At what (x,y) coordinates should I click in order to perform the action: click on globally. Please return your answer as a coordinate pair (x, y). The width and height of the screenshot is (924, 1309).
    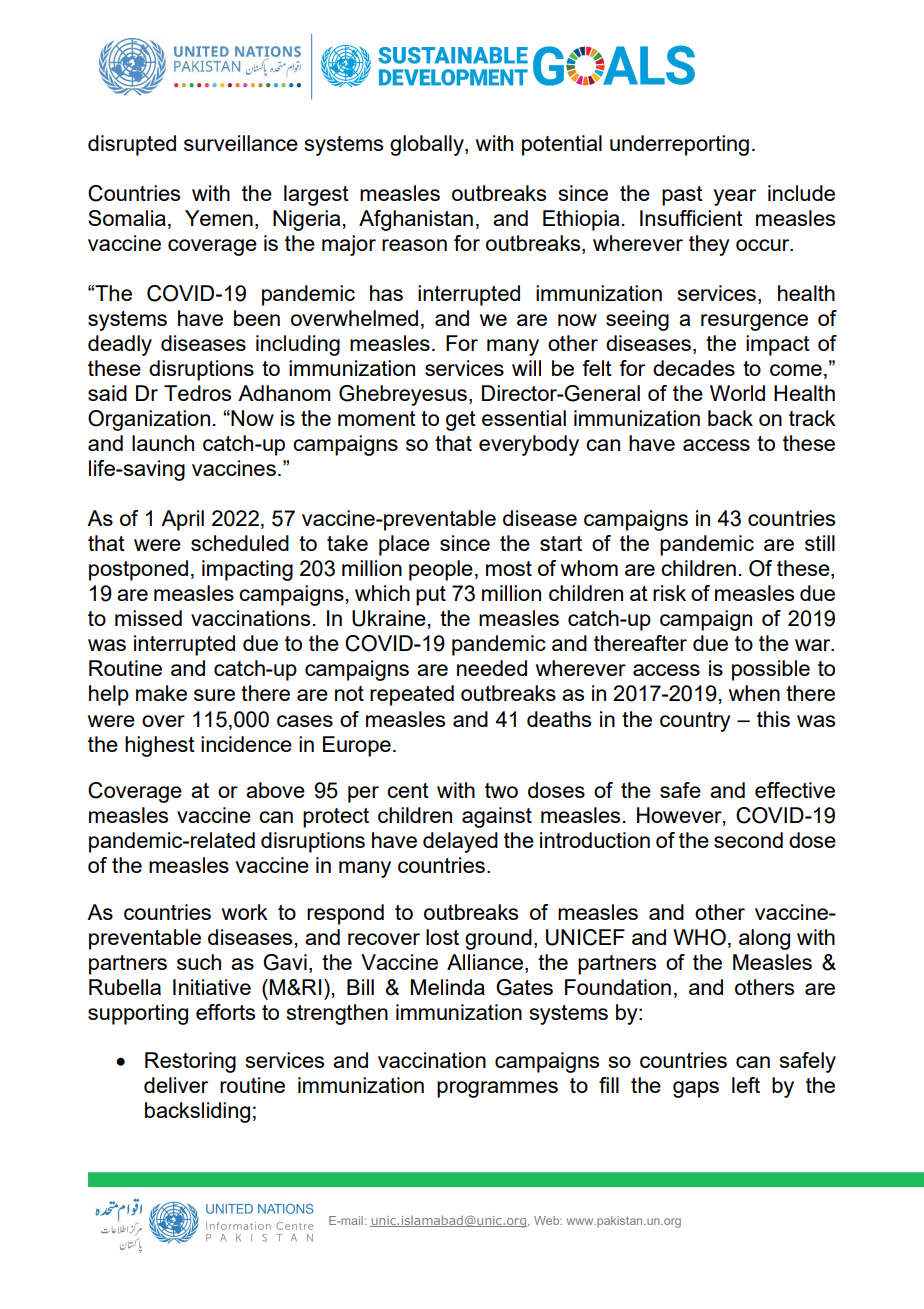
    Looking at the image, I should click on (428, 145).
